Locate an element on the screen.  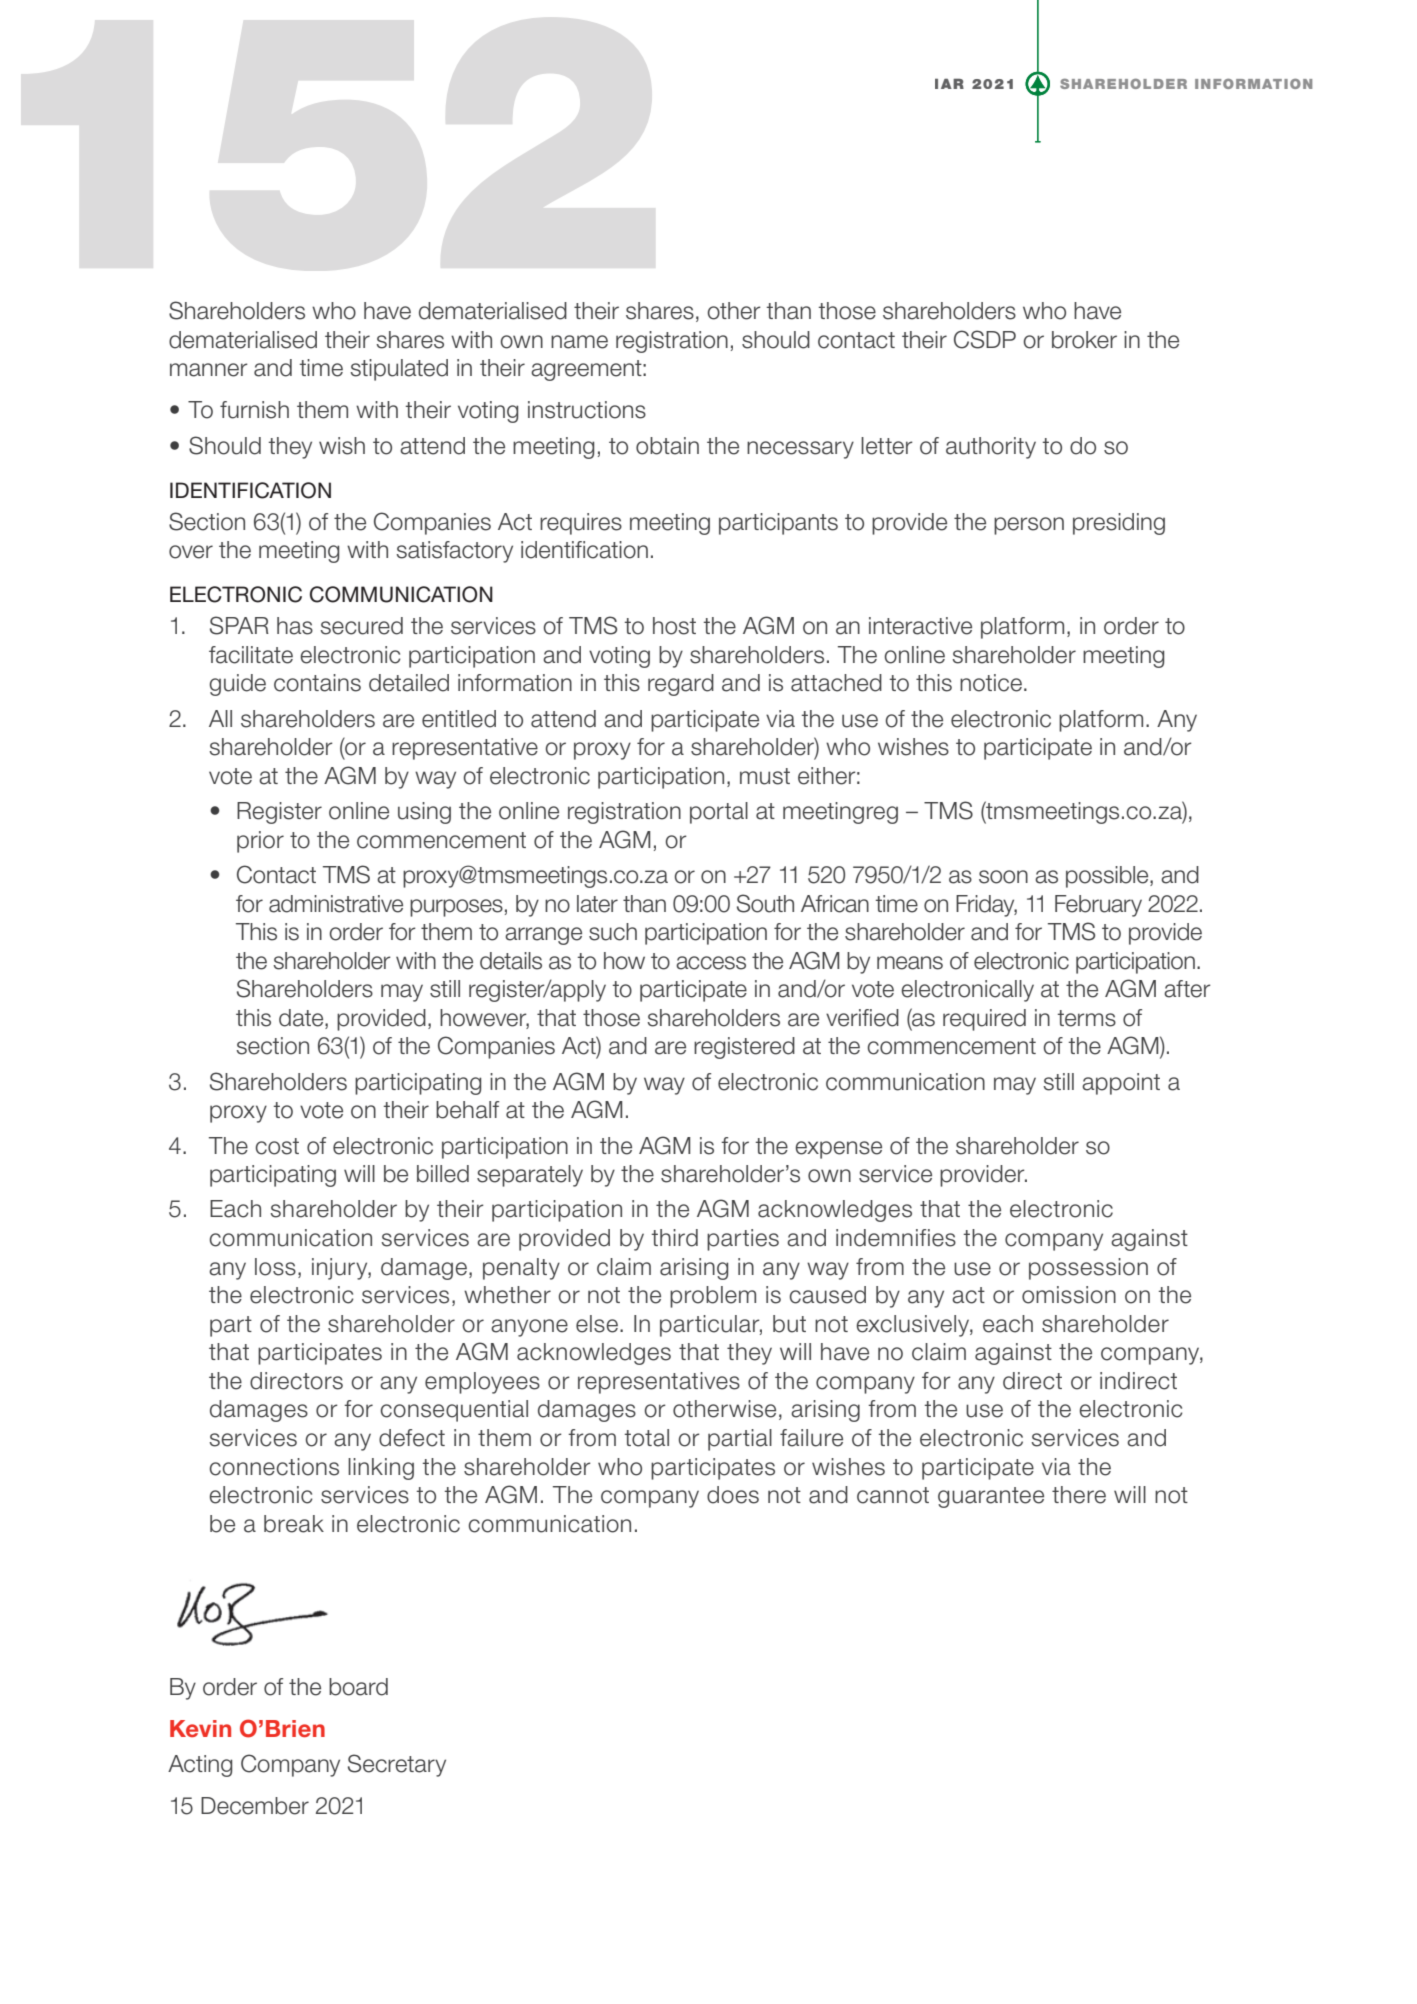
notice is located at coordinates (991, 683).
